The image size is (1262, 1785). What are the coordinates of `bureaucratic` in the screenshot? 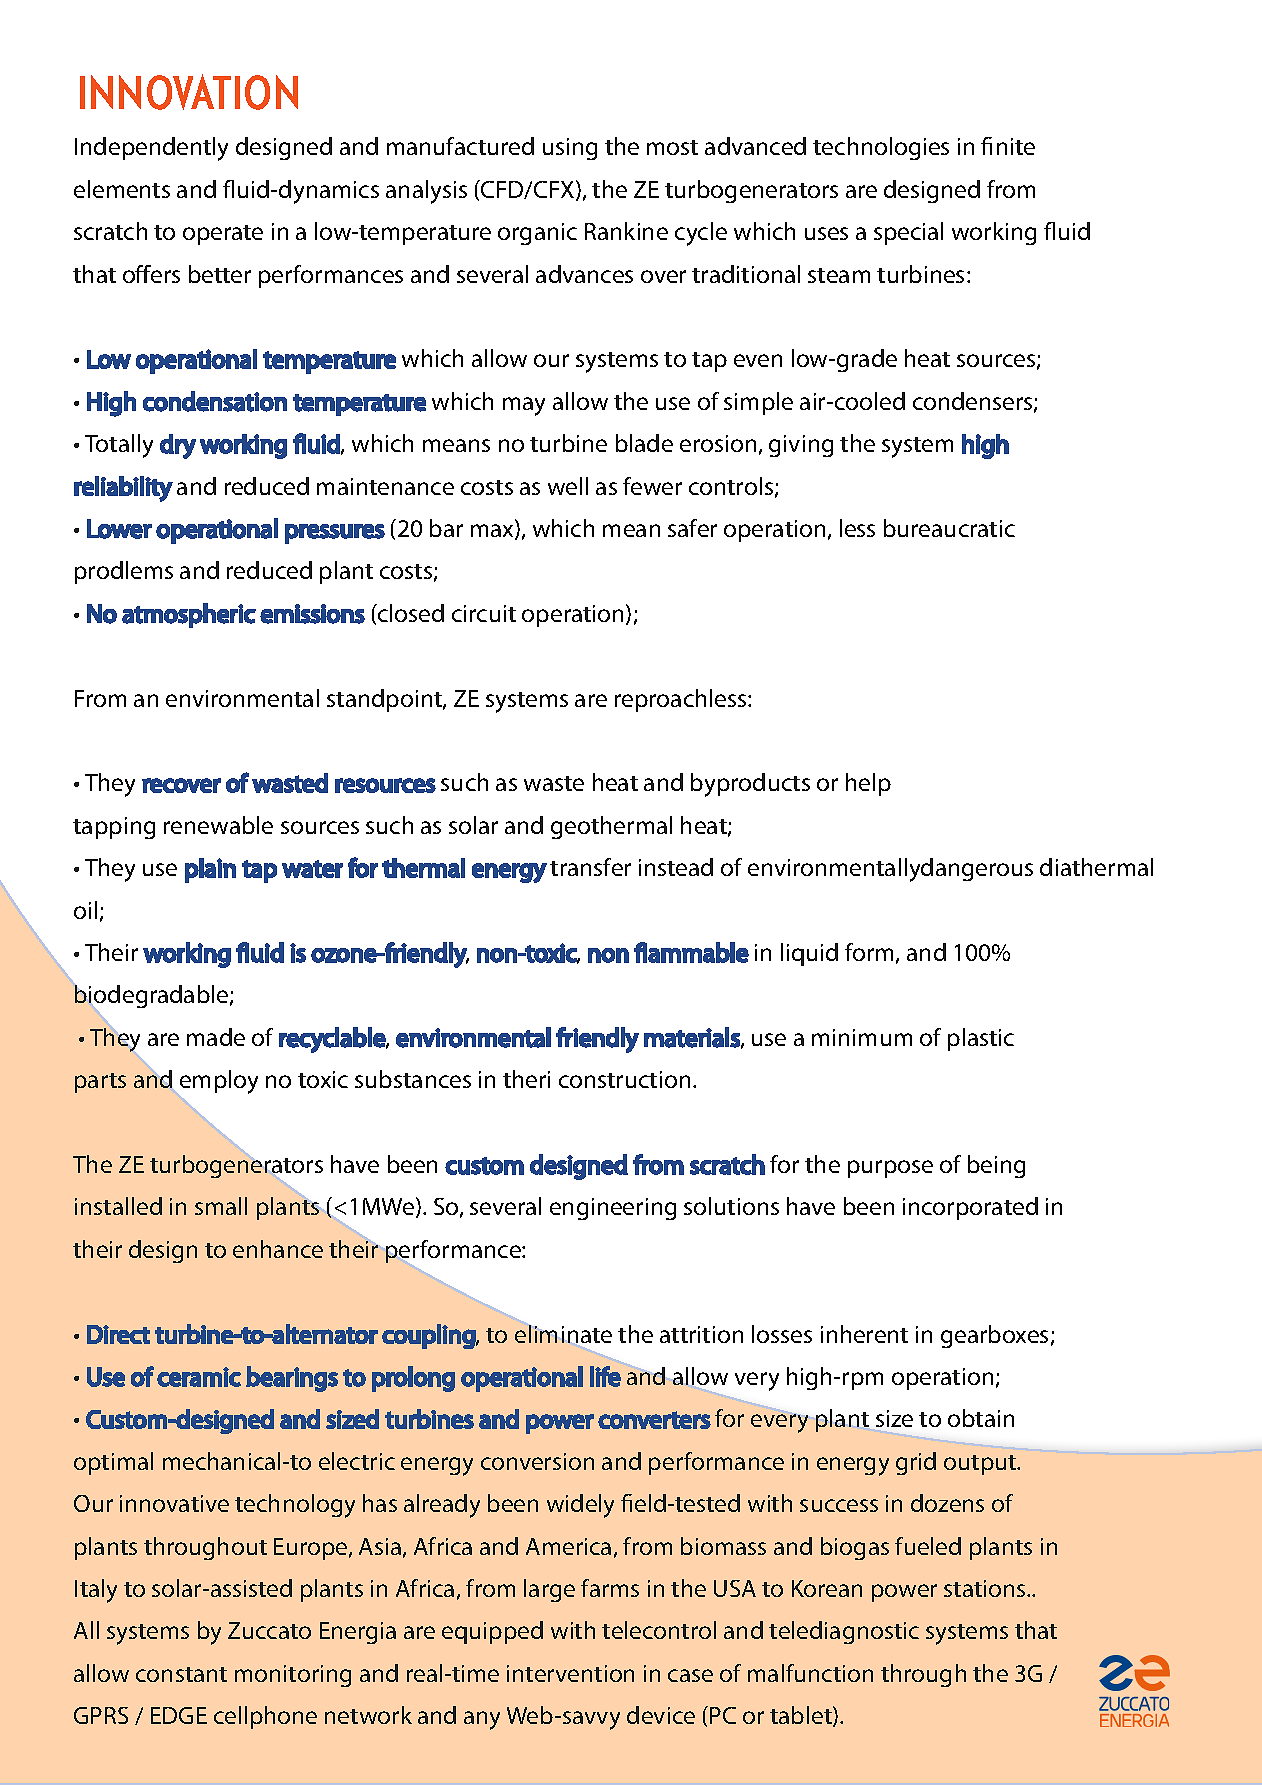 It's located at (949, 528).
